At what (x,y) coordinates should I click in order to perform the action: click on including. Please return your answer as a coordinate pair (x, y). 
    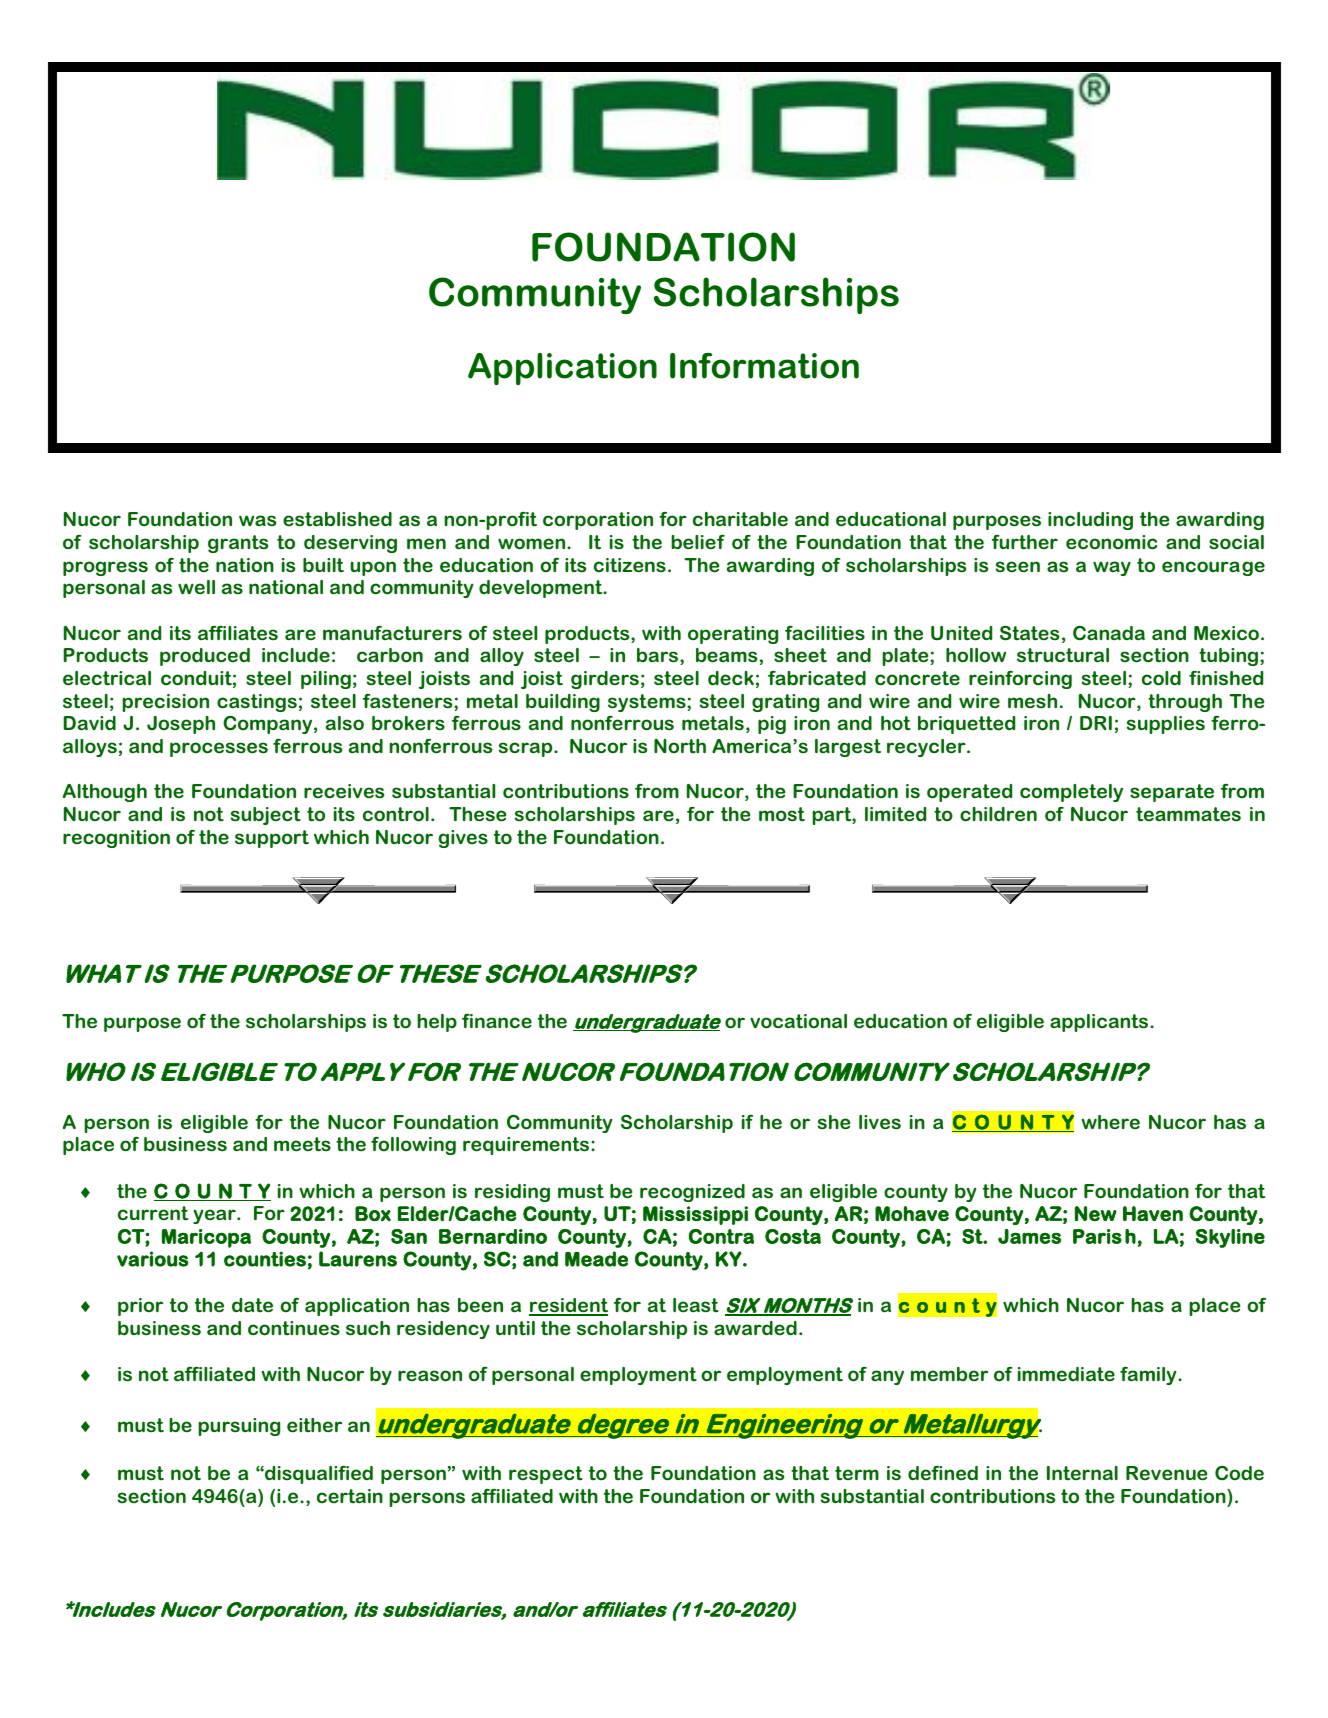
    Looking at the image, I should click on (1090, 521).
